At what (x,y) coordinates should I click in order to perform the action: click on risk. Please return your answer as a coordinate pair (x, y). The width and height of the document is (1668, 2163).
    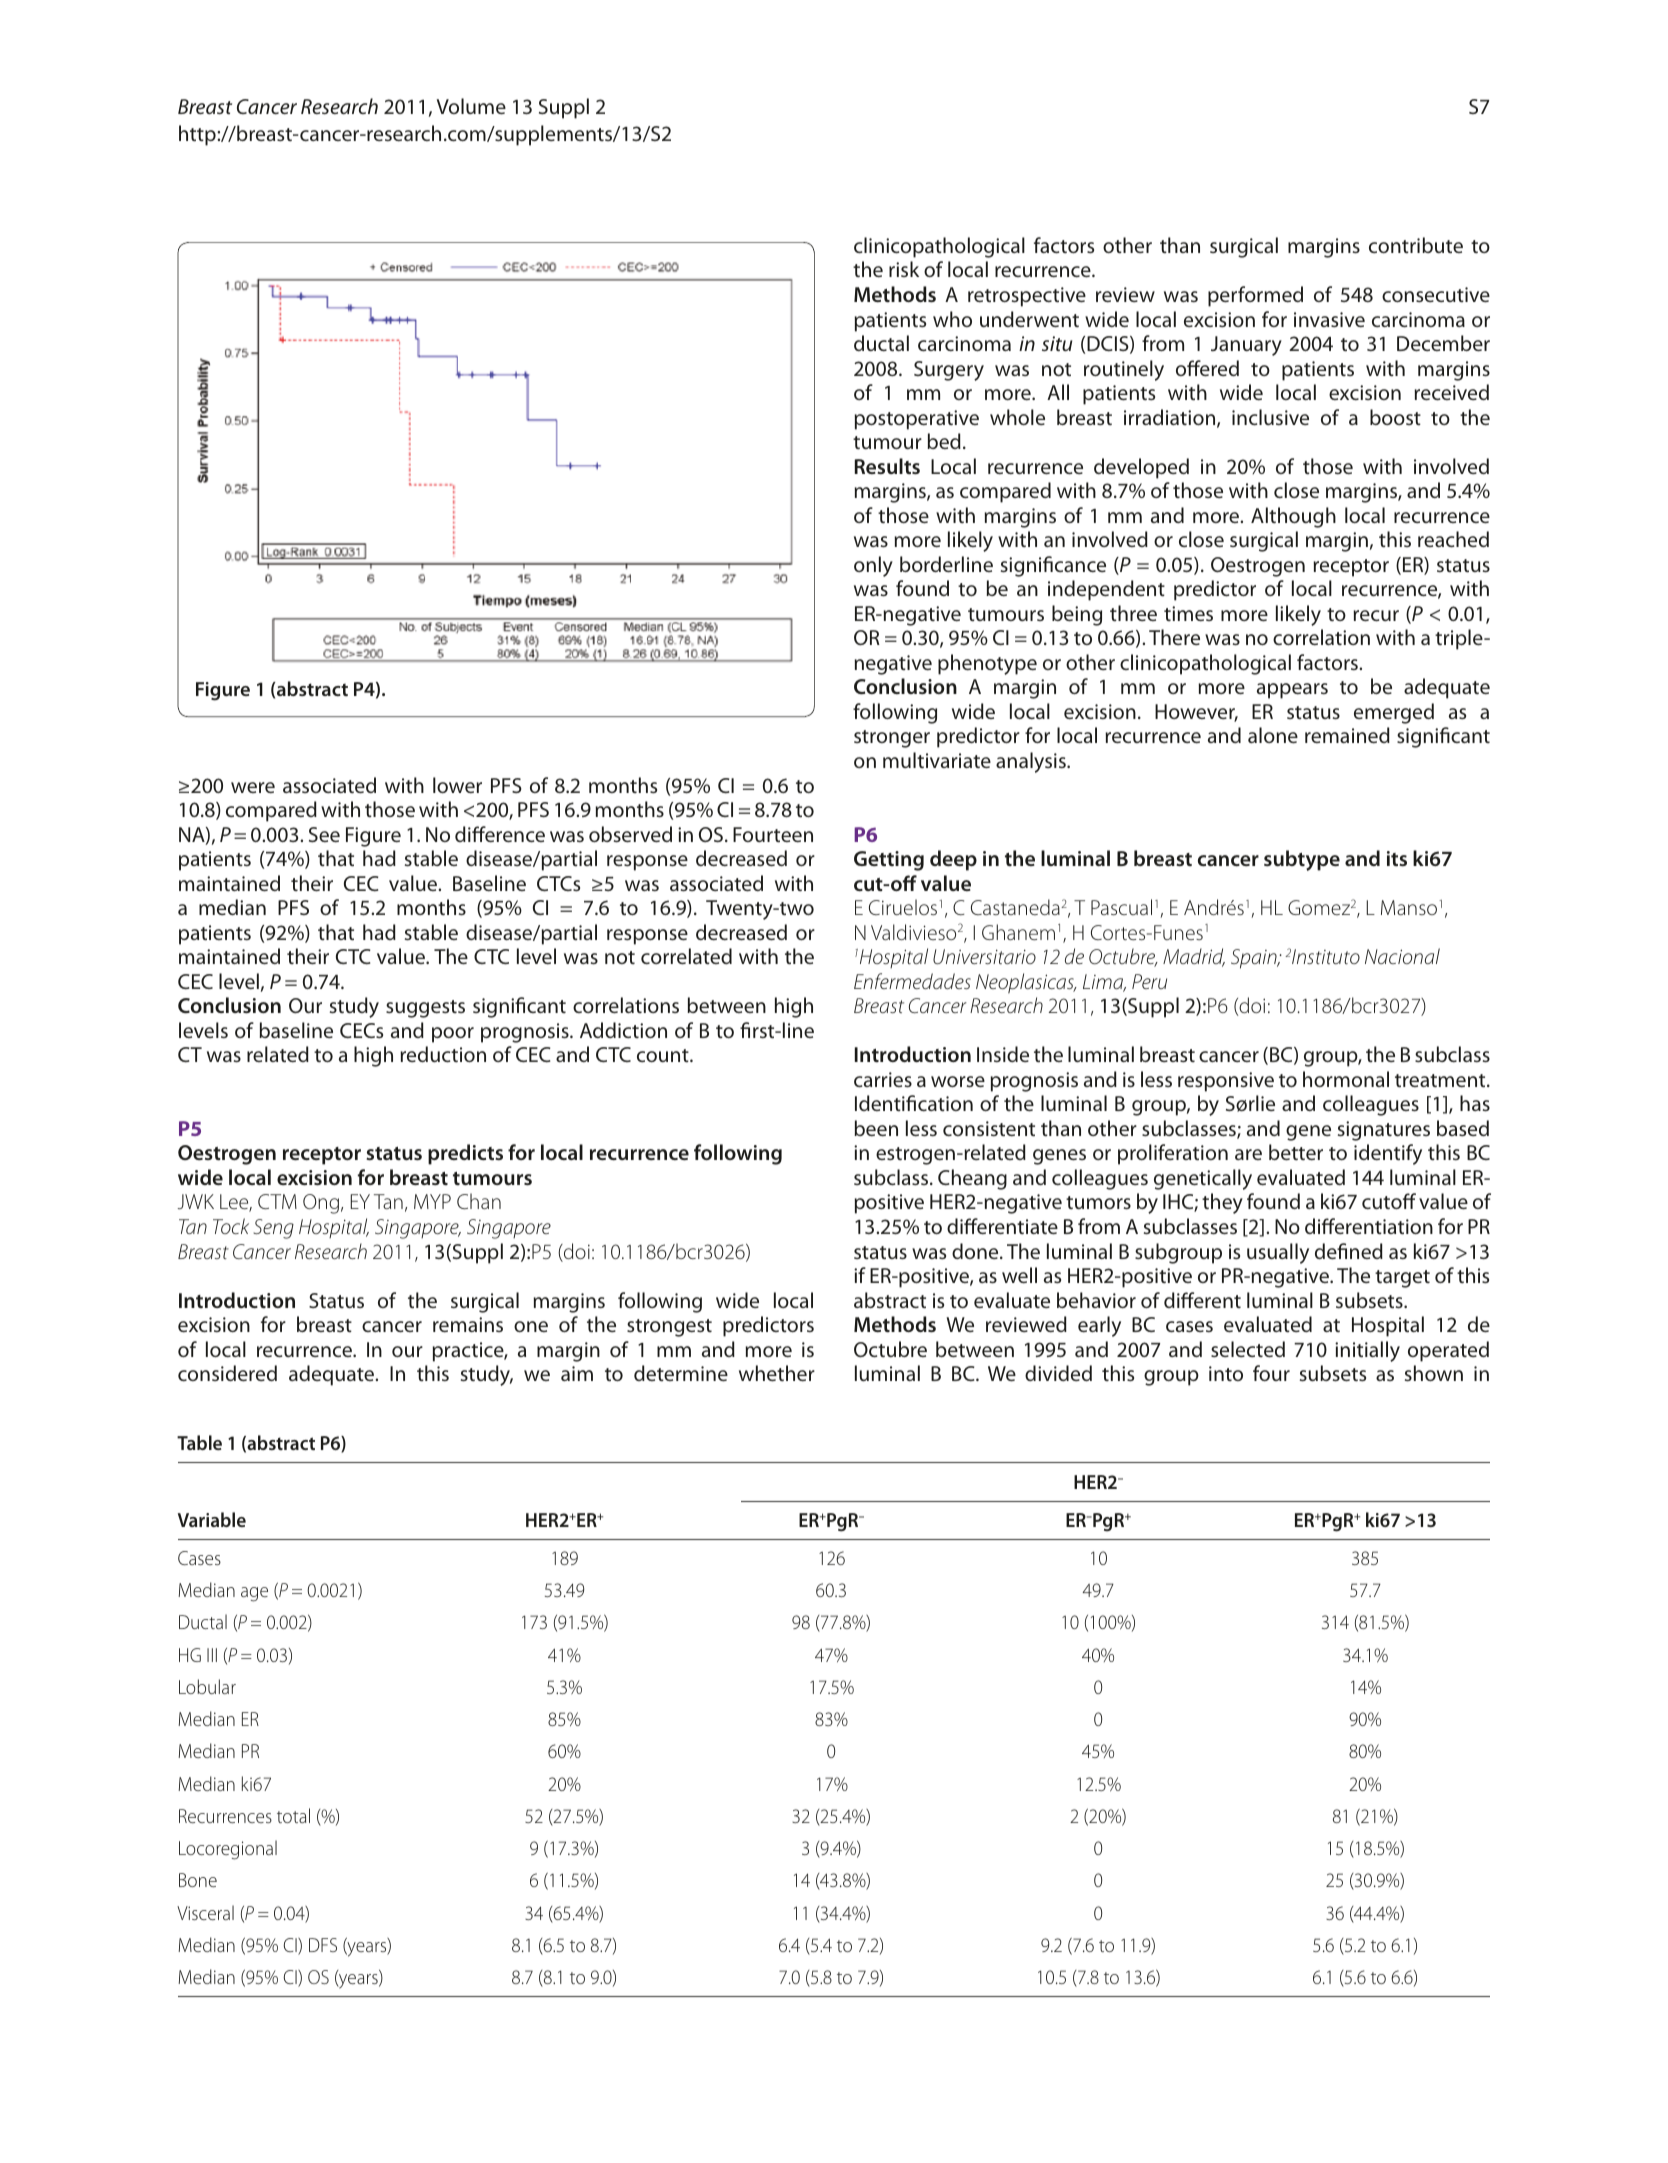
    Looking at the image, I should click on (904, 269).
